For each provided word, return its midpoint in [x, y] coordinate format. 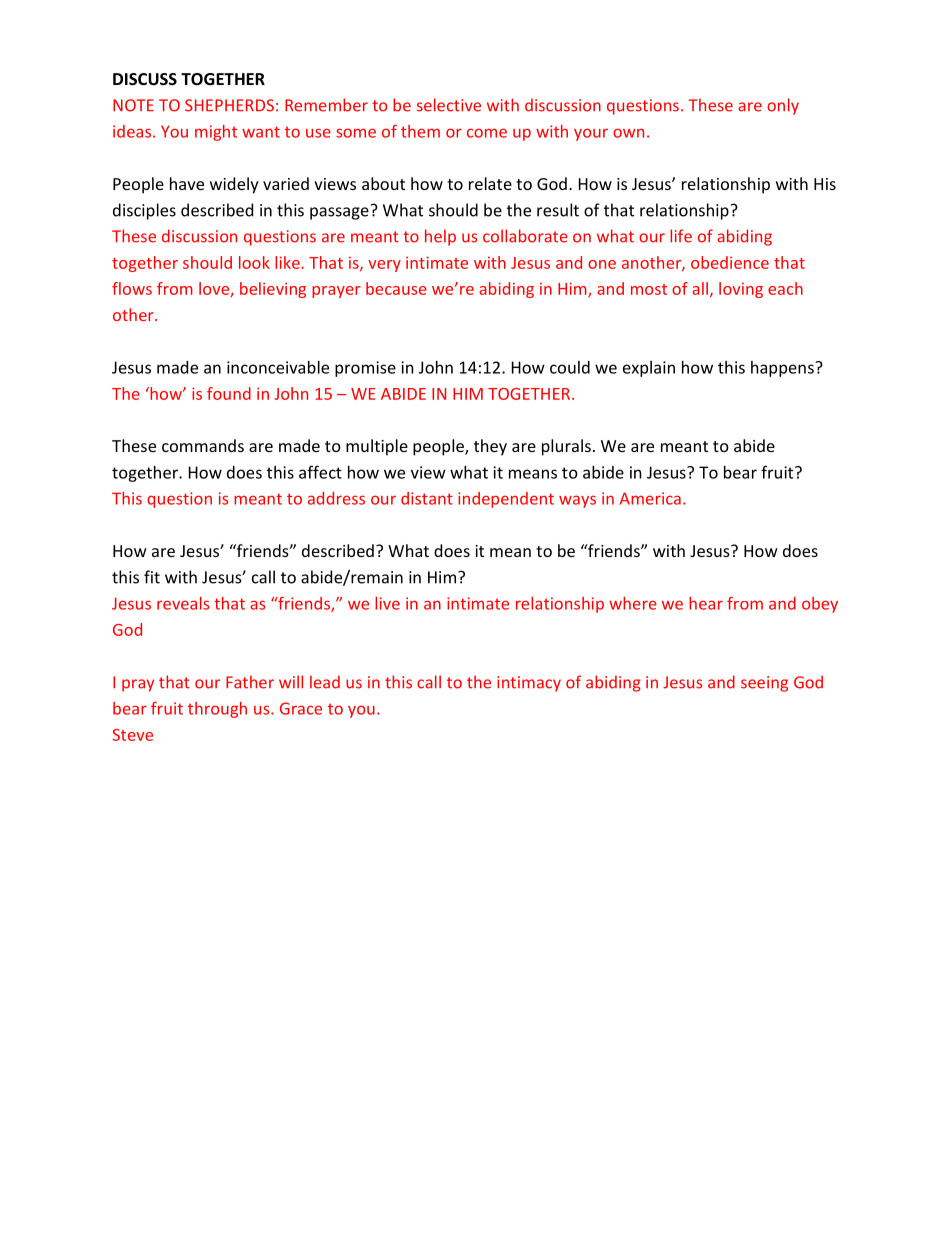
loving [741, 290]
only [783, 106]
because [396, 288]
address [336, 498]
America [650, 498]
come [487, 133]
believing [273, 290]
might [216, 133]
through [217, 710]
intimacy [529, 684]
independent [506, 500]
